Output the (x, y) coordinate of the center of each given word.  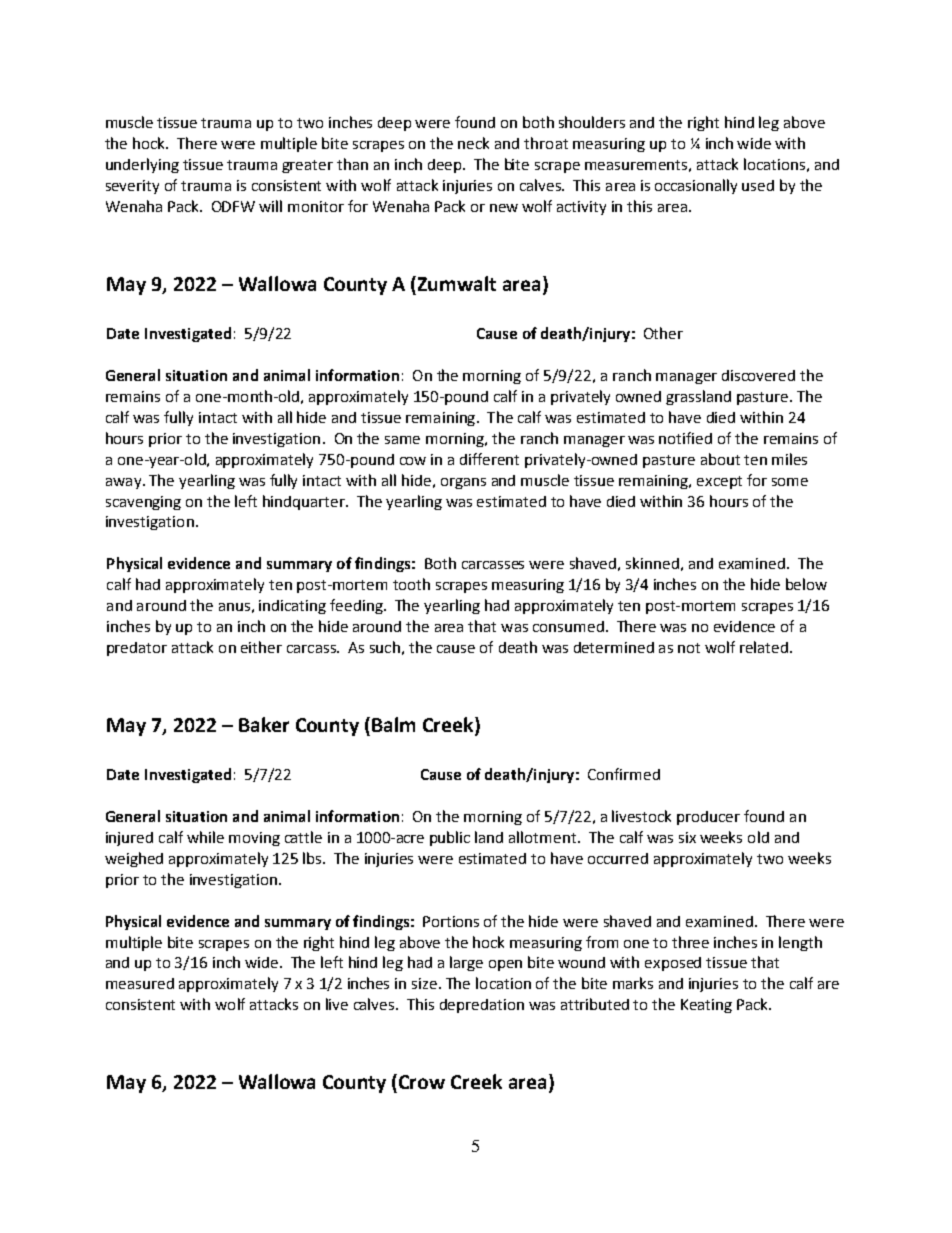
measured (140, 983)
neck (473, 143)
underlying (142, 165)
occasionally (696, 186)
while (205, 837)
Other (663, 333)
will (270, 206)
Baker (264, 724)
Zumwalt (455, 283)
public (450, 838)
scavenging (143, 503)
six (687, 837)
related (764, 647)
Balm (393, 724)
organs (463, 483)
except (719, 482)
